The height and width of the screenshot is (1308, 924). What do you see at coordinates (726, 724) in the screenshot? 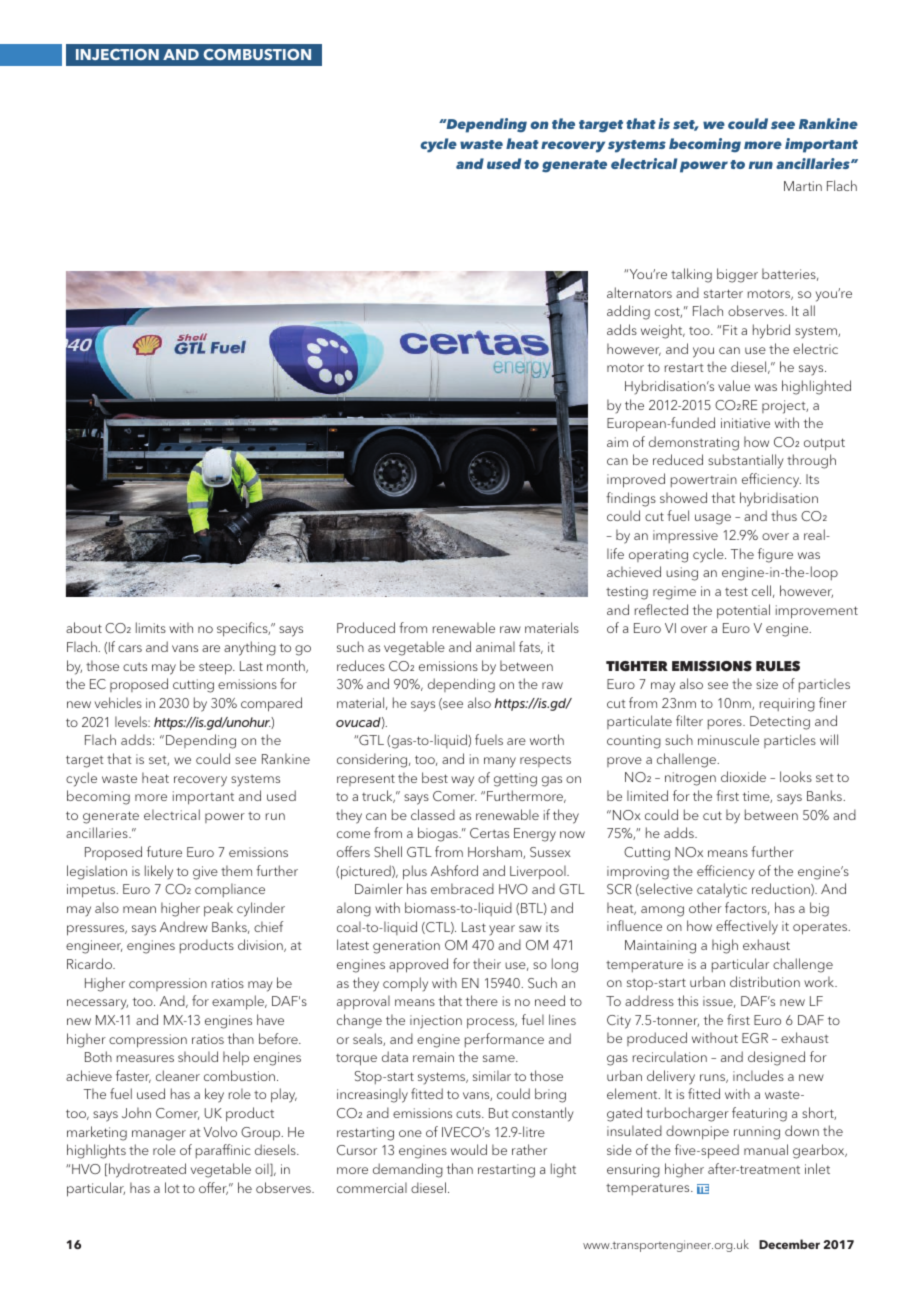
I see `pores` at bounding box center [726, 724].
